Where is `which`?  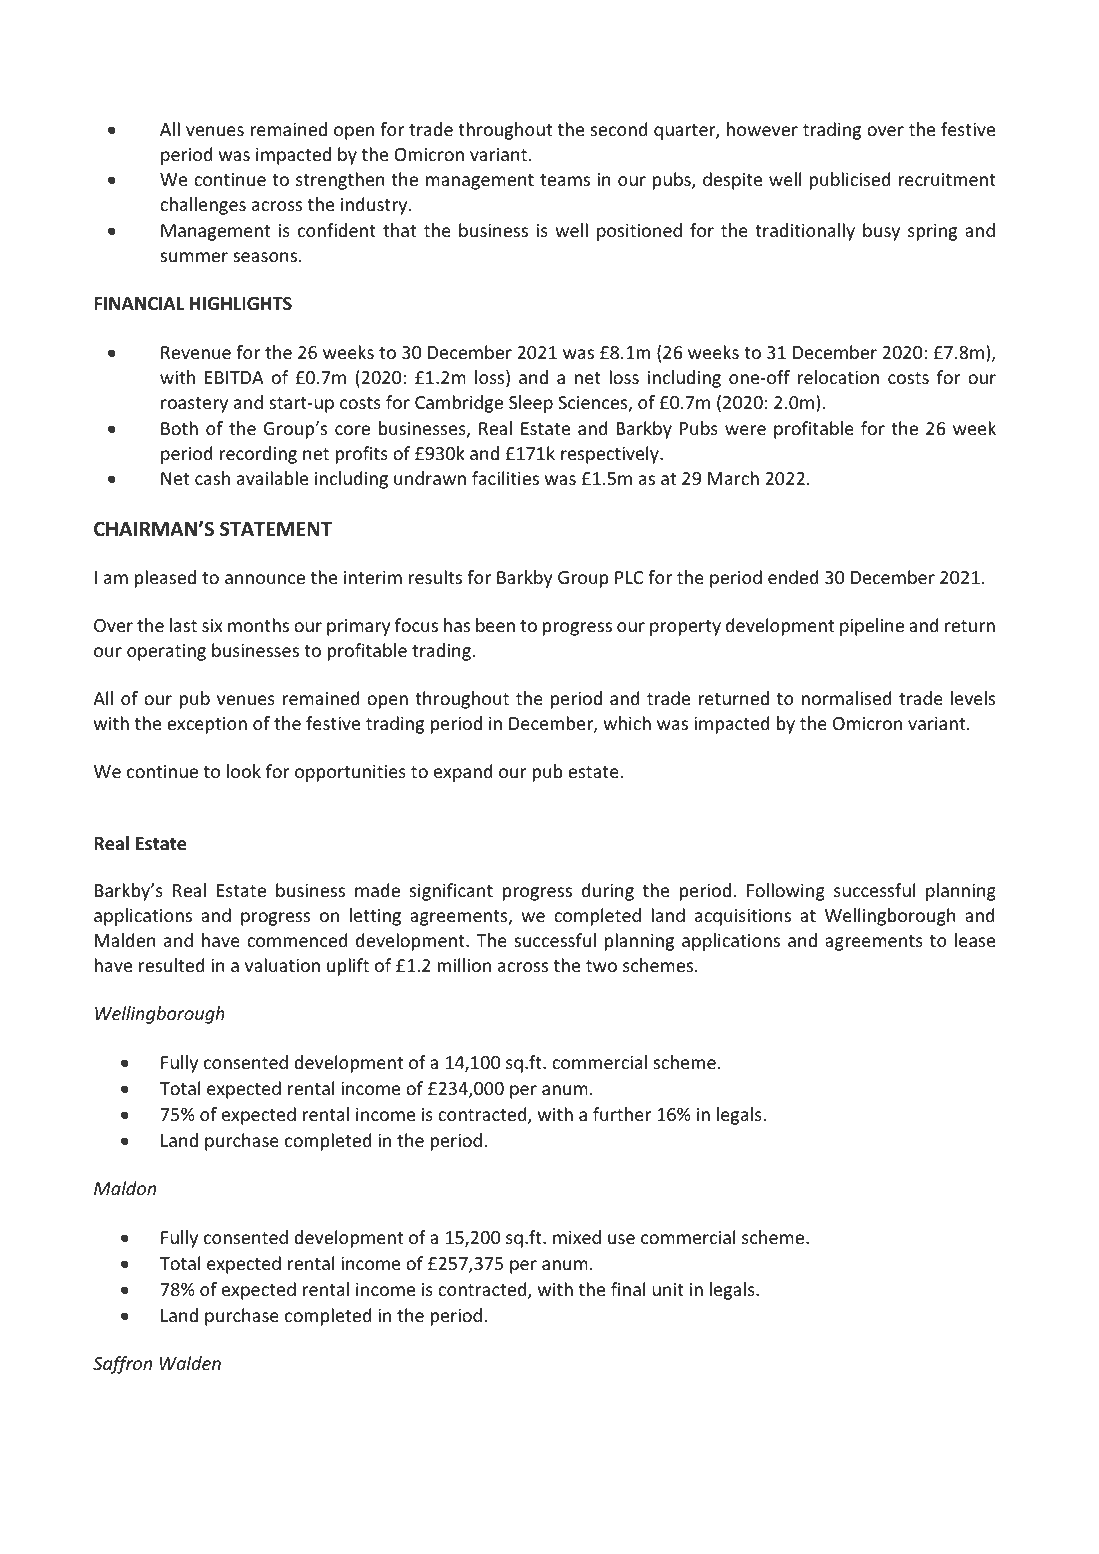
which is located at coordinates (627, 723).
